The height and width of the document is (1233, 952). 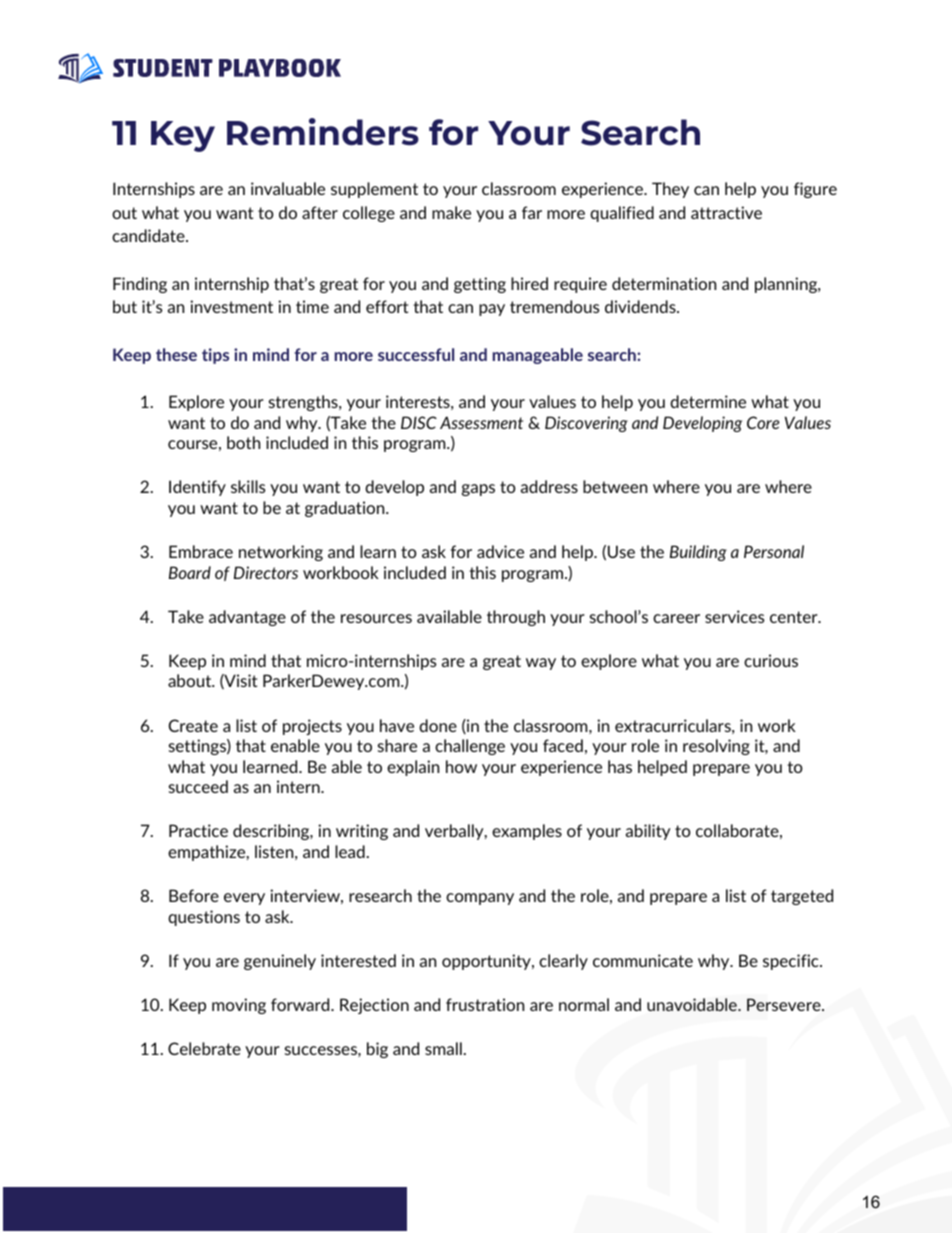 I want to click on services, so click(x=734, y=616).
